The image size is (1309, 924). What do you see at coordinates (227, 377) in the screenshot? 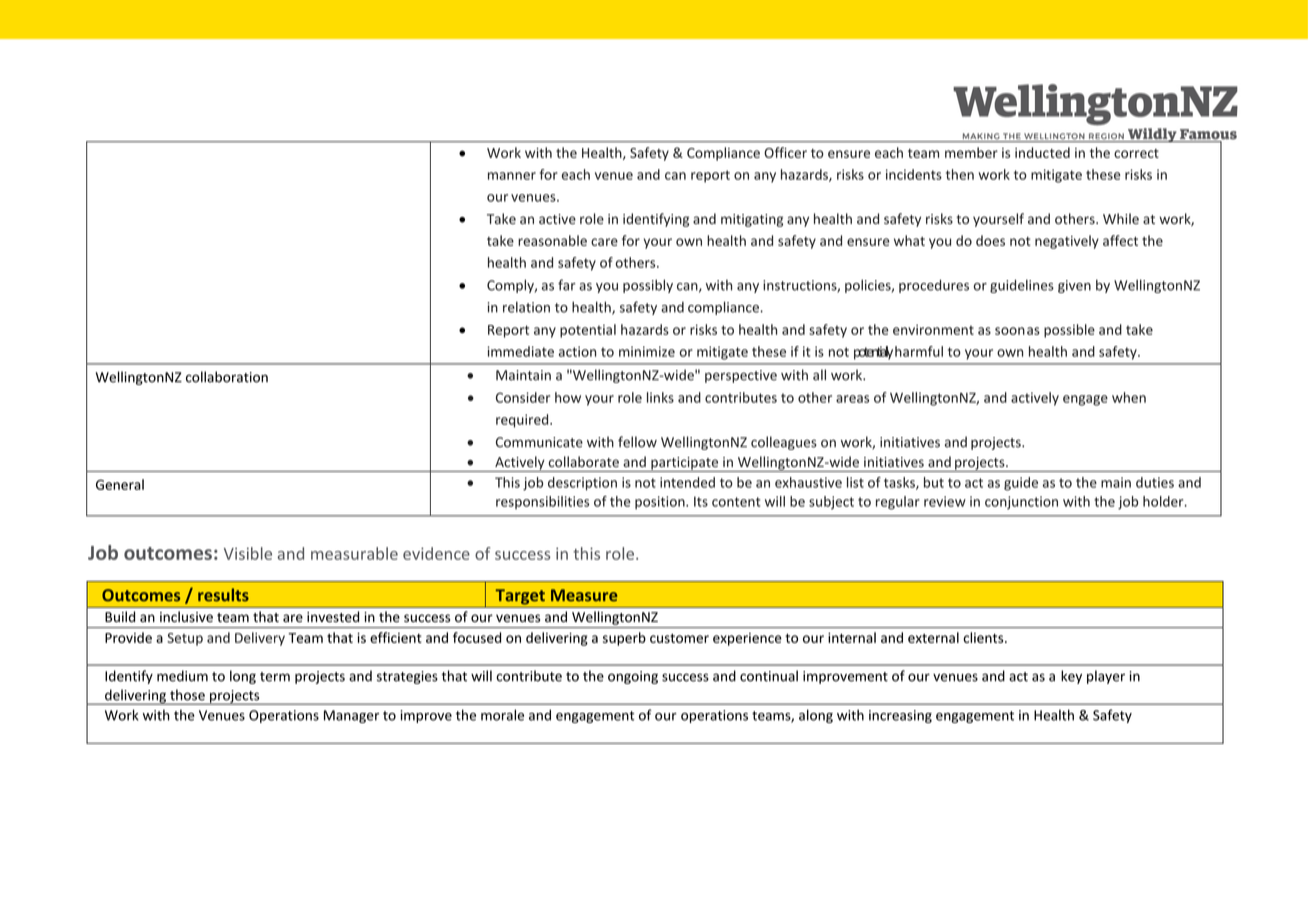
I see `collaboration` at bounding box center [227, 377].
